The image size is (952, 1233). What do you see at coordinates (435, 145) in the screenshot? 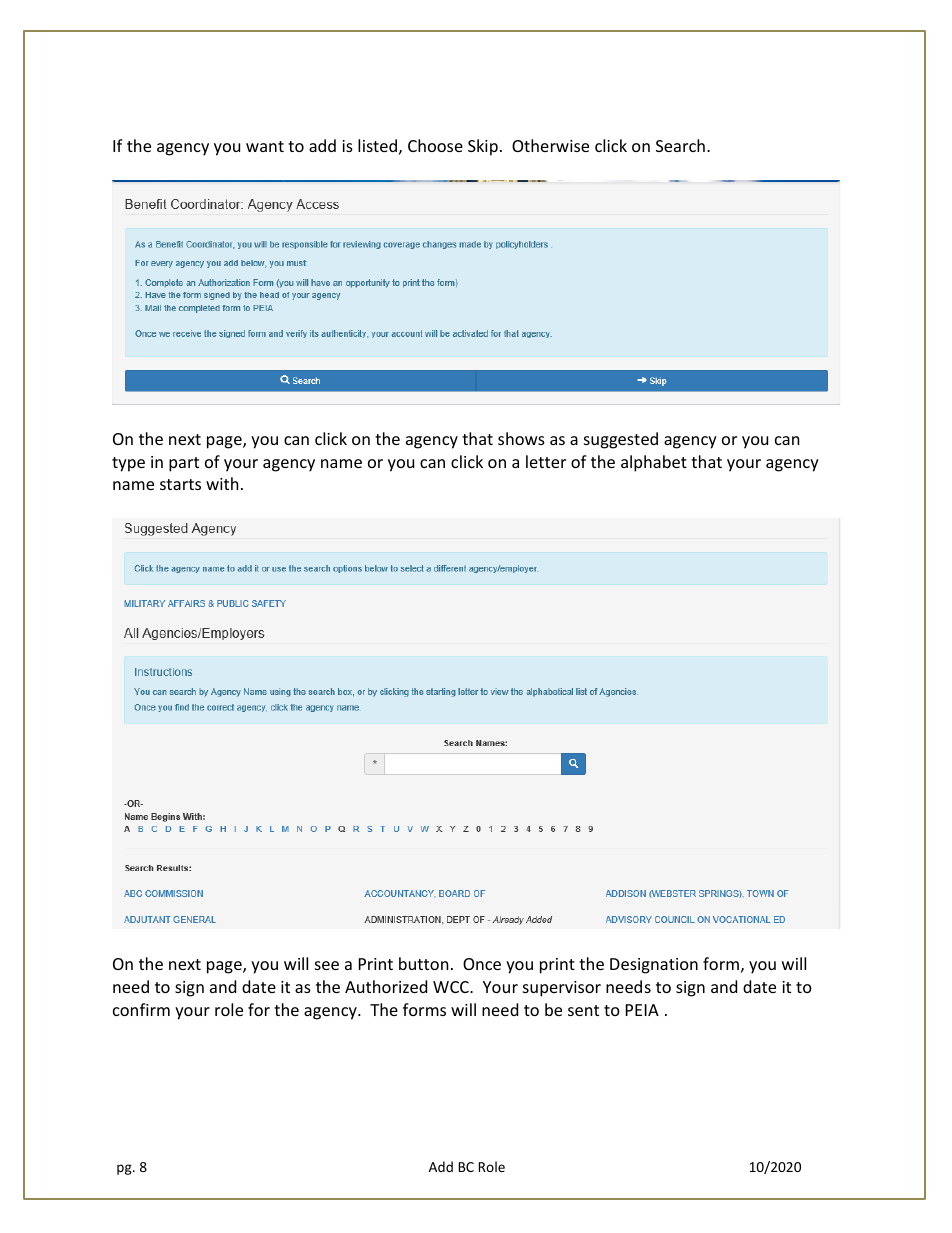
I see `Choose` at bounding box center [435, 145].
